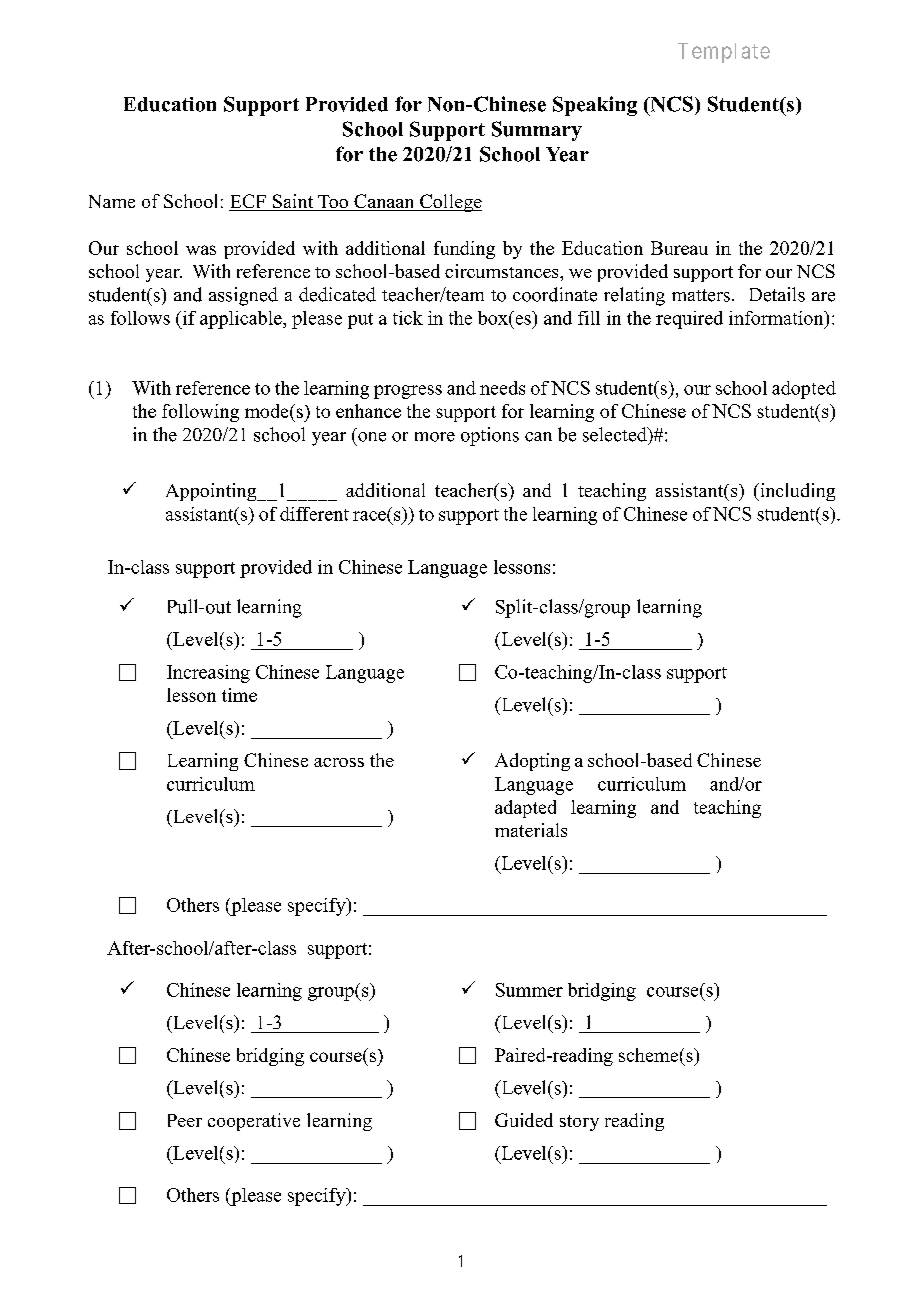 The height and width of the screenshot is (1308, 924). What do you see at coordinates (525, 809) in the screenshot?
I see `adapted` at bounding box center [525, 809].
